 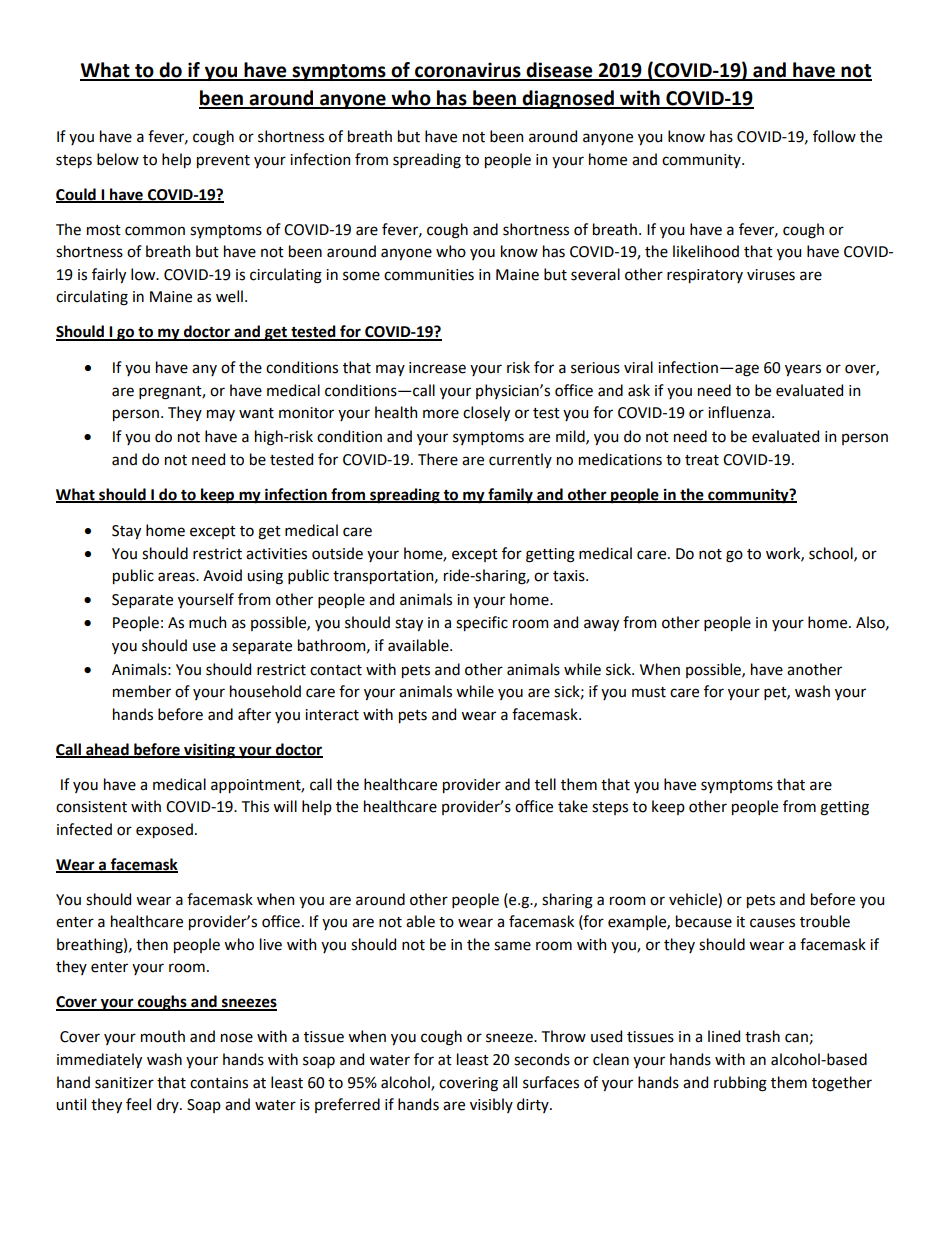 What do you see at coordinates (118, 159) in the screenshot?
I see `below` at bounding box center [118, 159].
